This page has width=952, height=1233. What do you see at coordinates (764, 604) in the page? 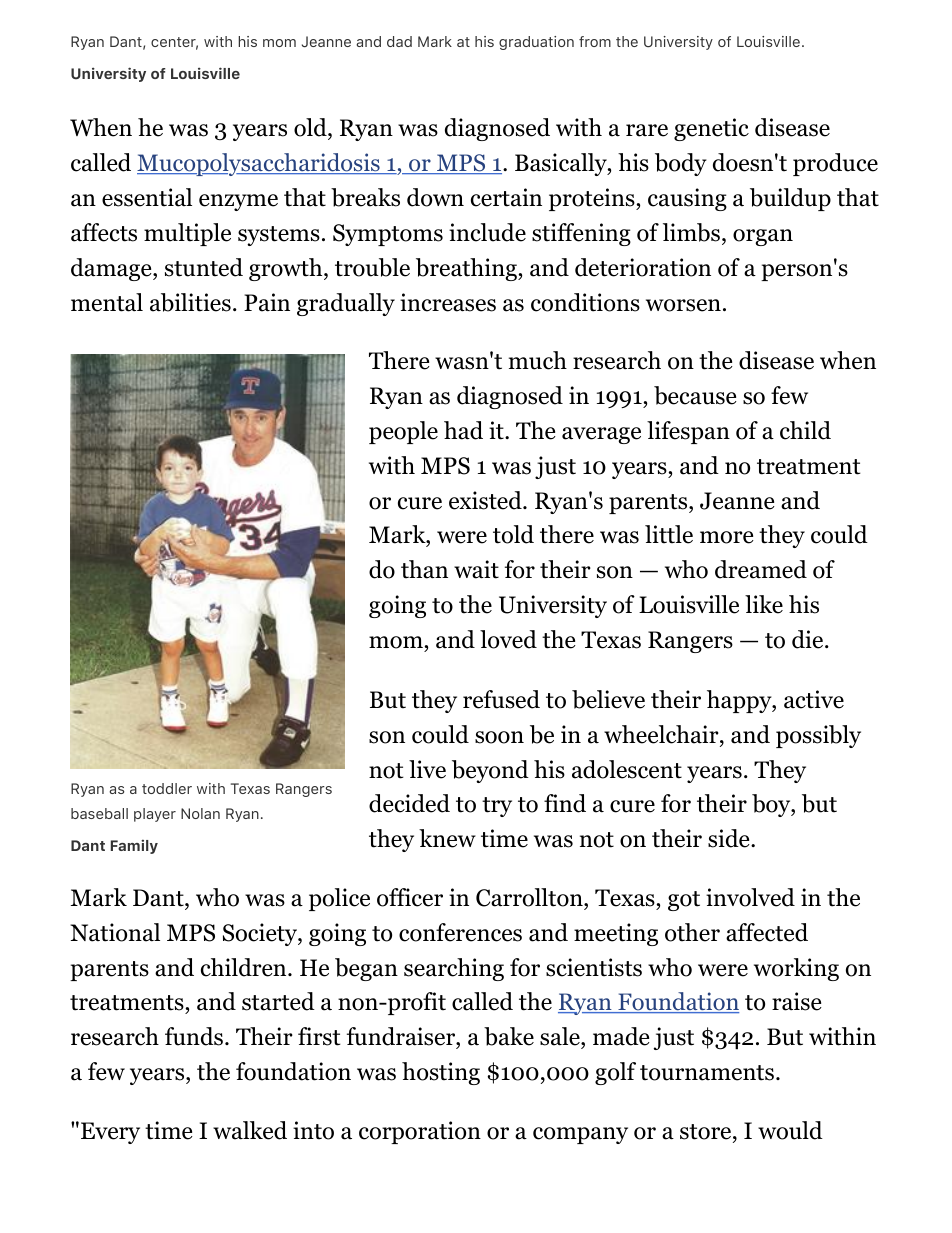
I see `like` at bounding box center [764, 604].
